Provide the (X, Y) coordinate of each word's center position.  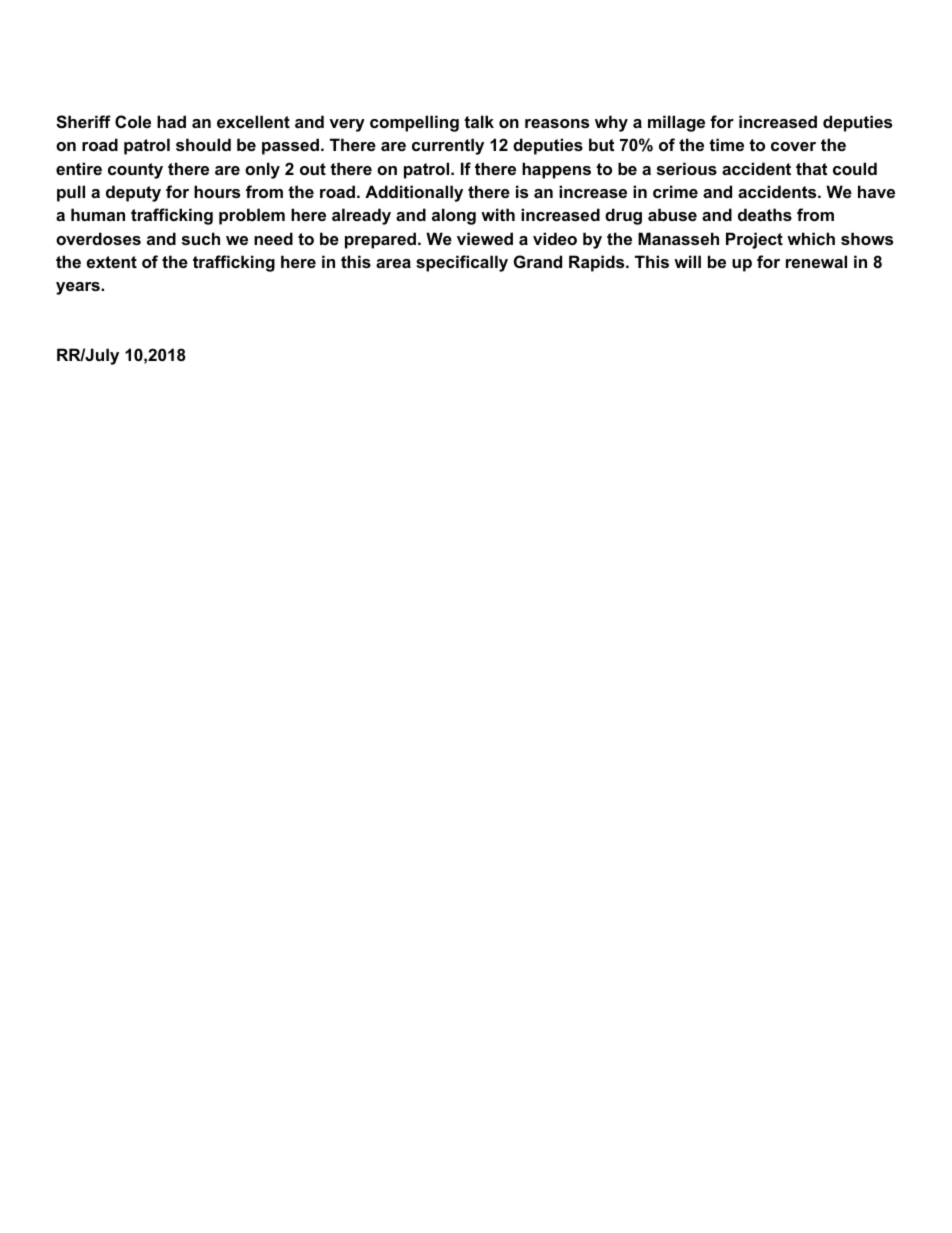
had (171, 121)
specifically (462, 263)
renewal (816, 261)
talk (479, 121)
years (79, 288)
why (611, 123)
